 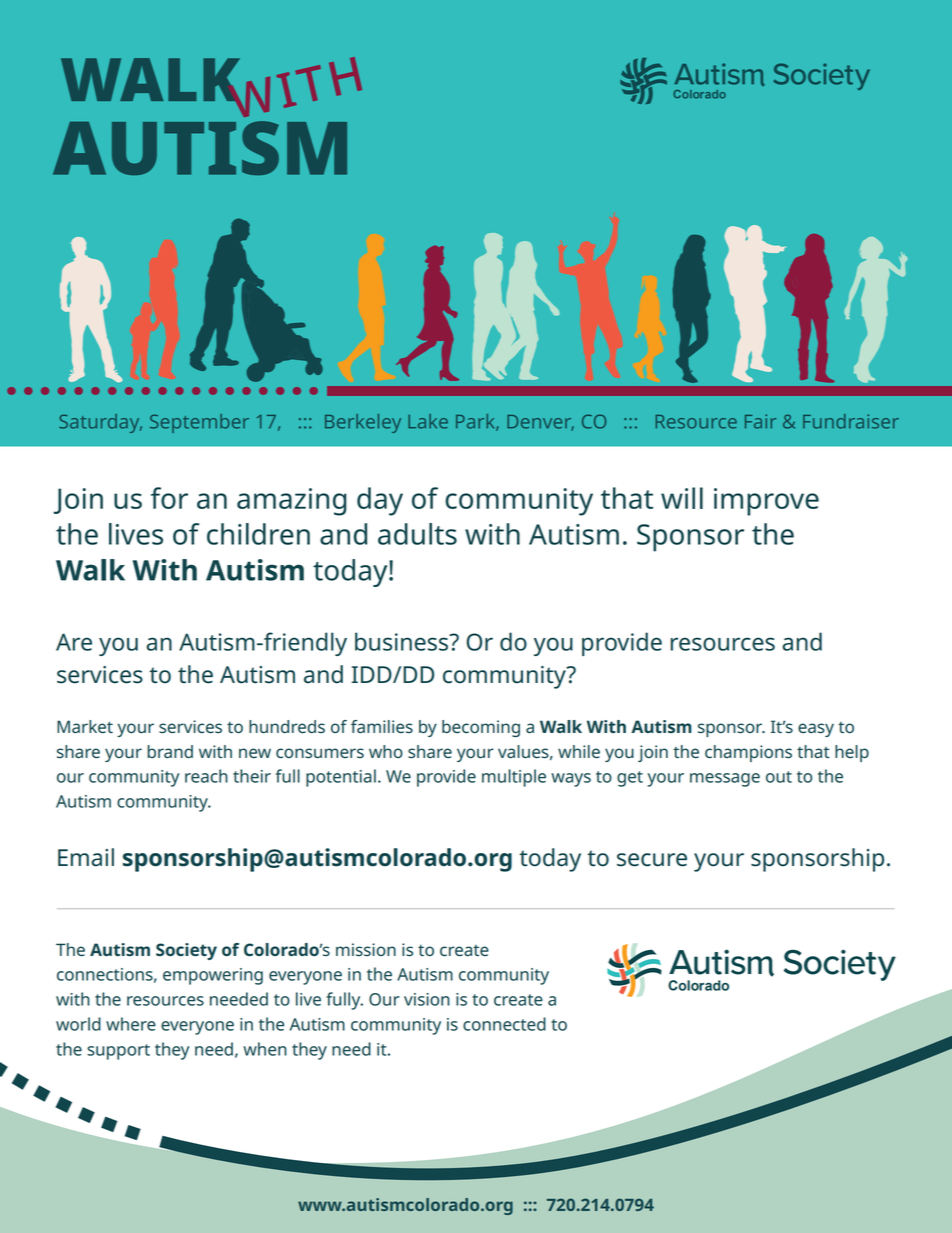 I want to click on Email, so click(x=86, y=857).
